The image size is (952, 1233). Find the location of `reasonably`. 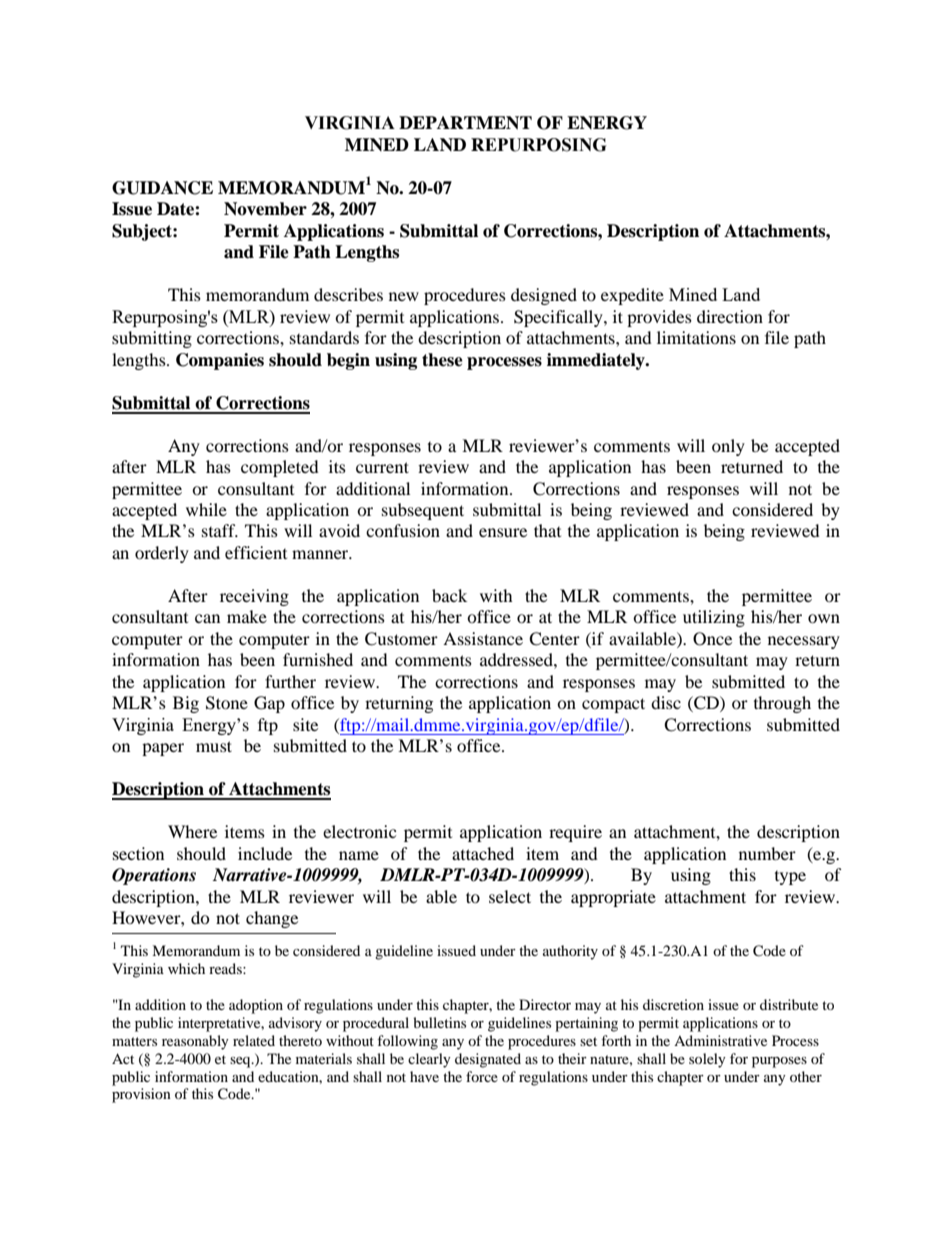

reasonably is located at coordinates (195, 1042).
